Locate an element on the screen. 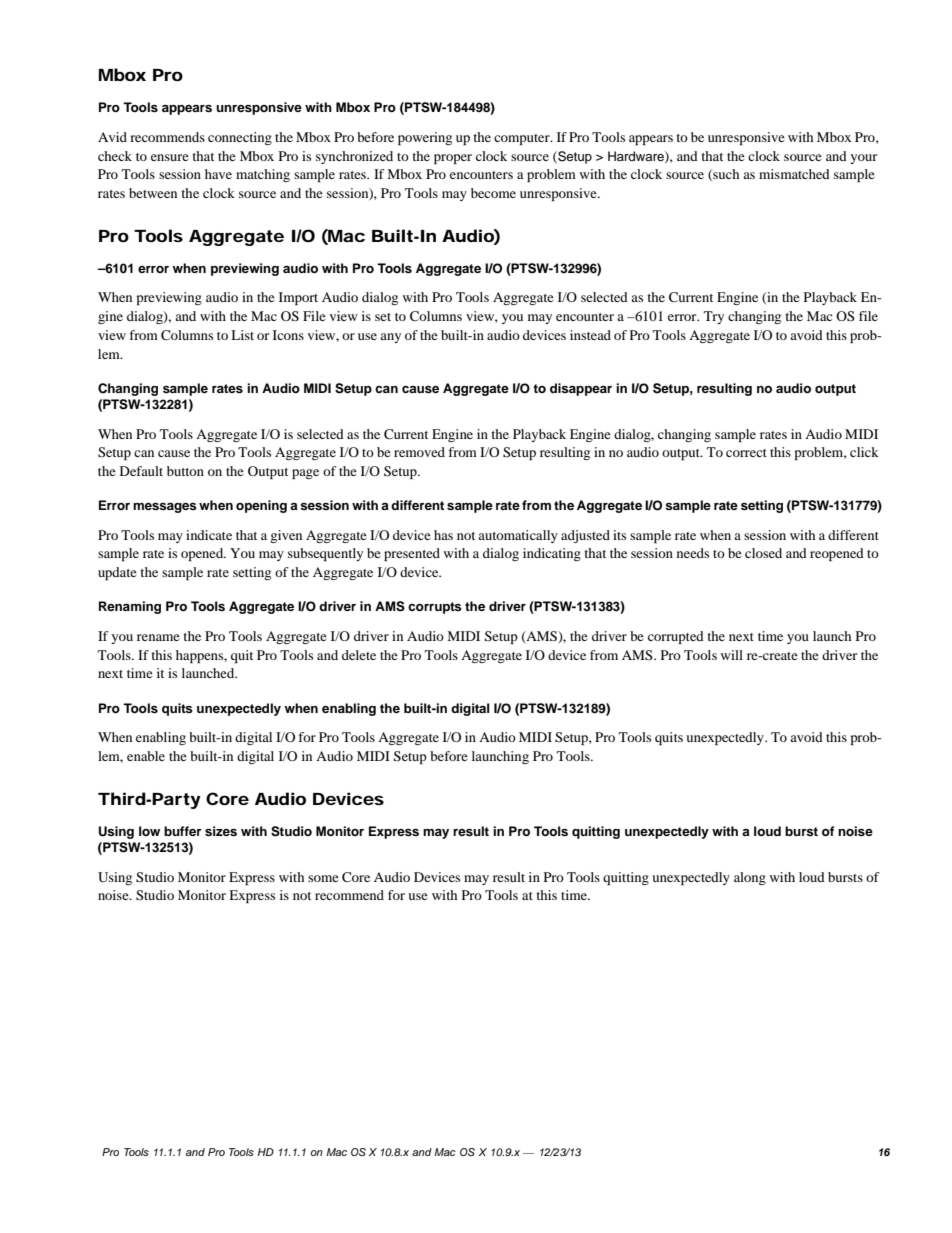 This screenshot has width=952, height=1233. sizes is located at coordinates (221, 831).
